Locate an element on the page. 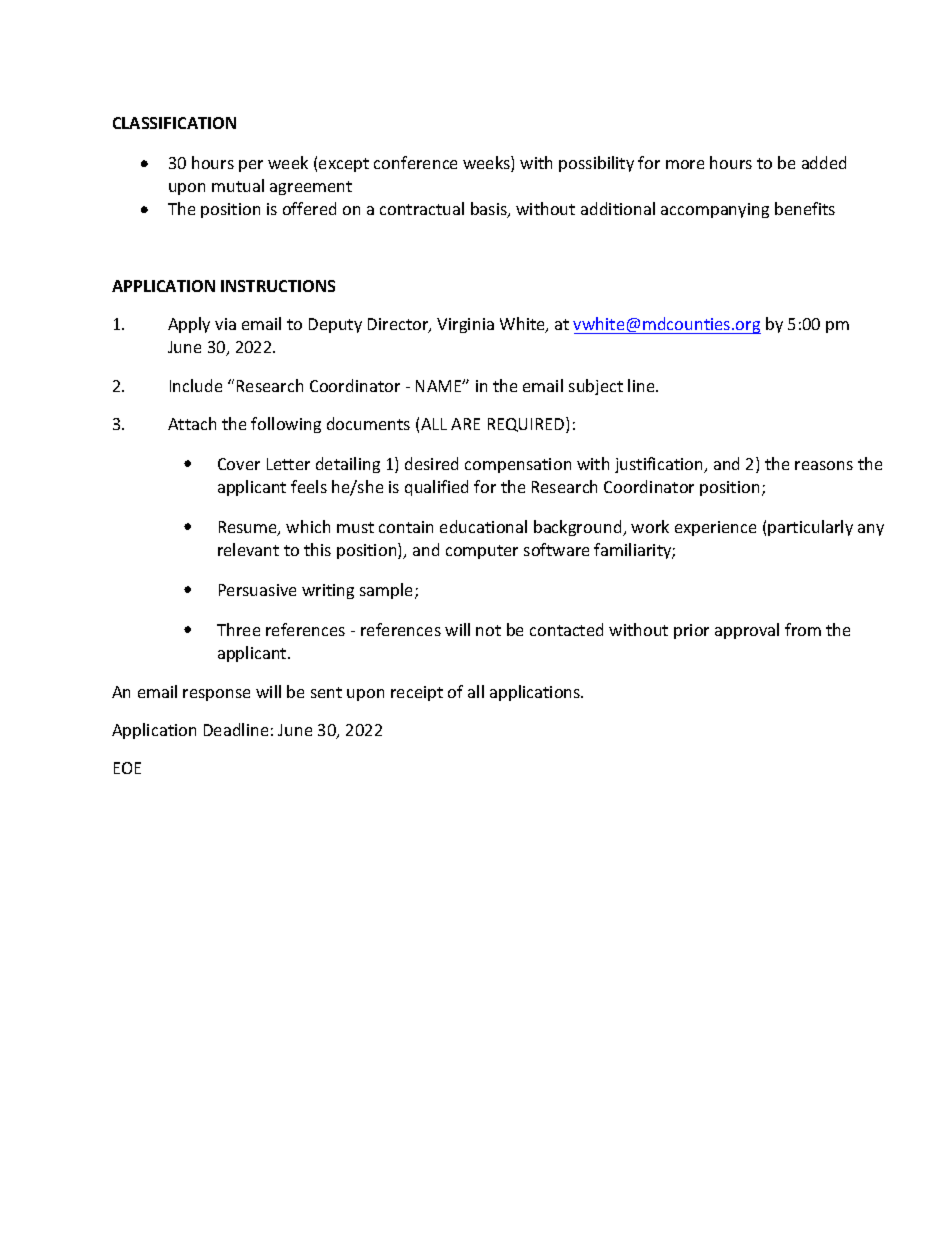 The height and width of the page is (1233, 952). reasons is located at coordinates (824, 465).
